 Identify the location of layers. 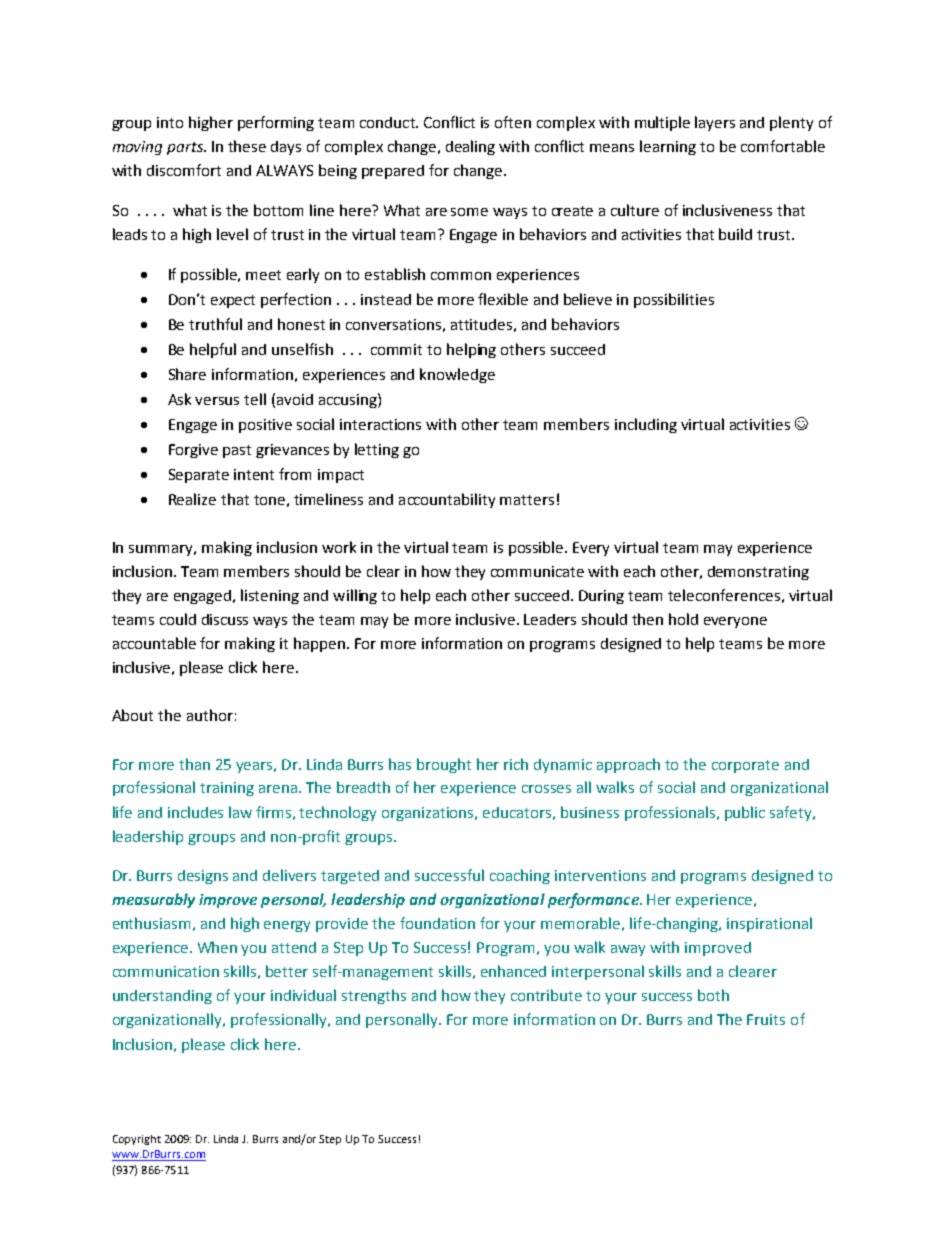
(715, 123).
